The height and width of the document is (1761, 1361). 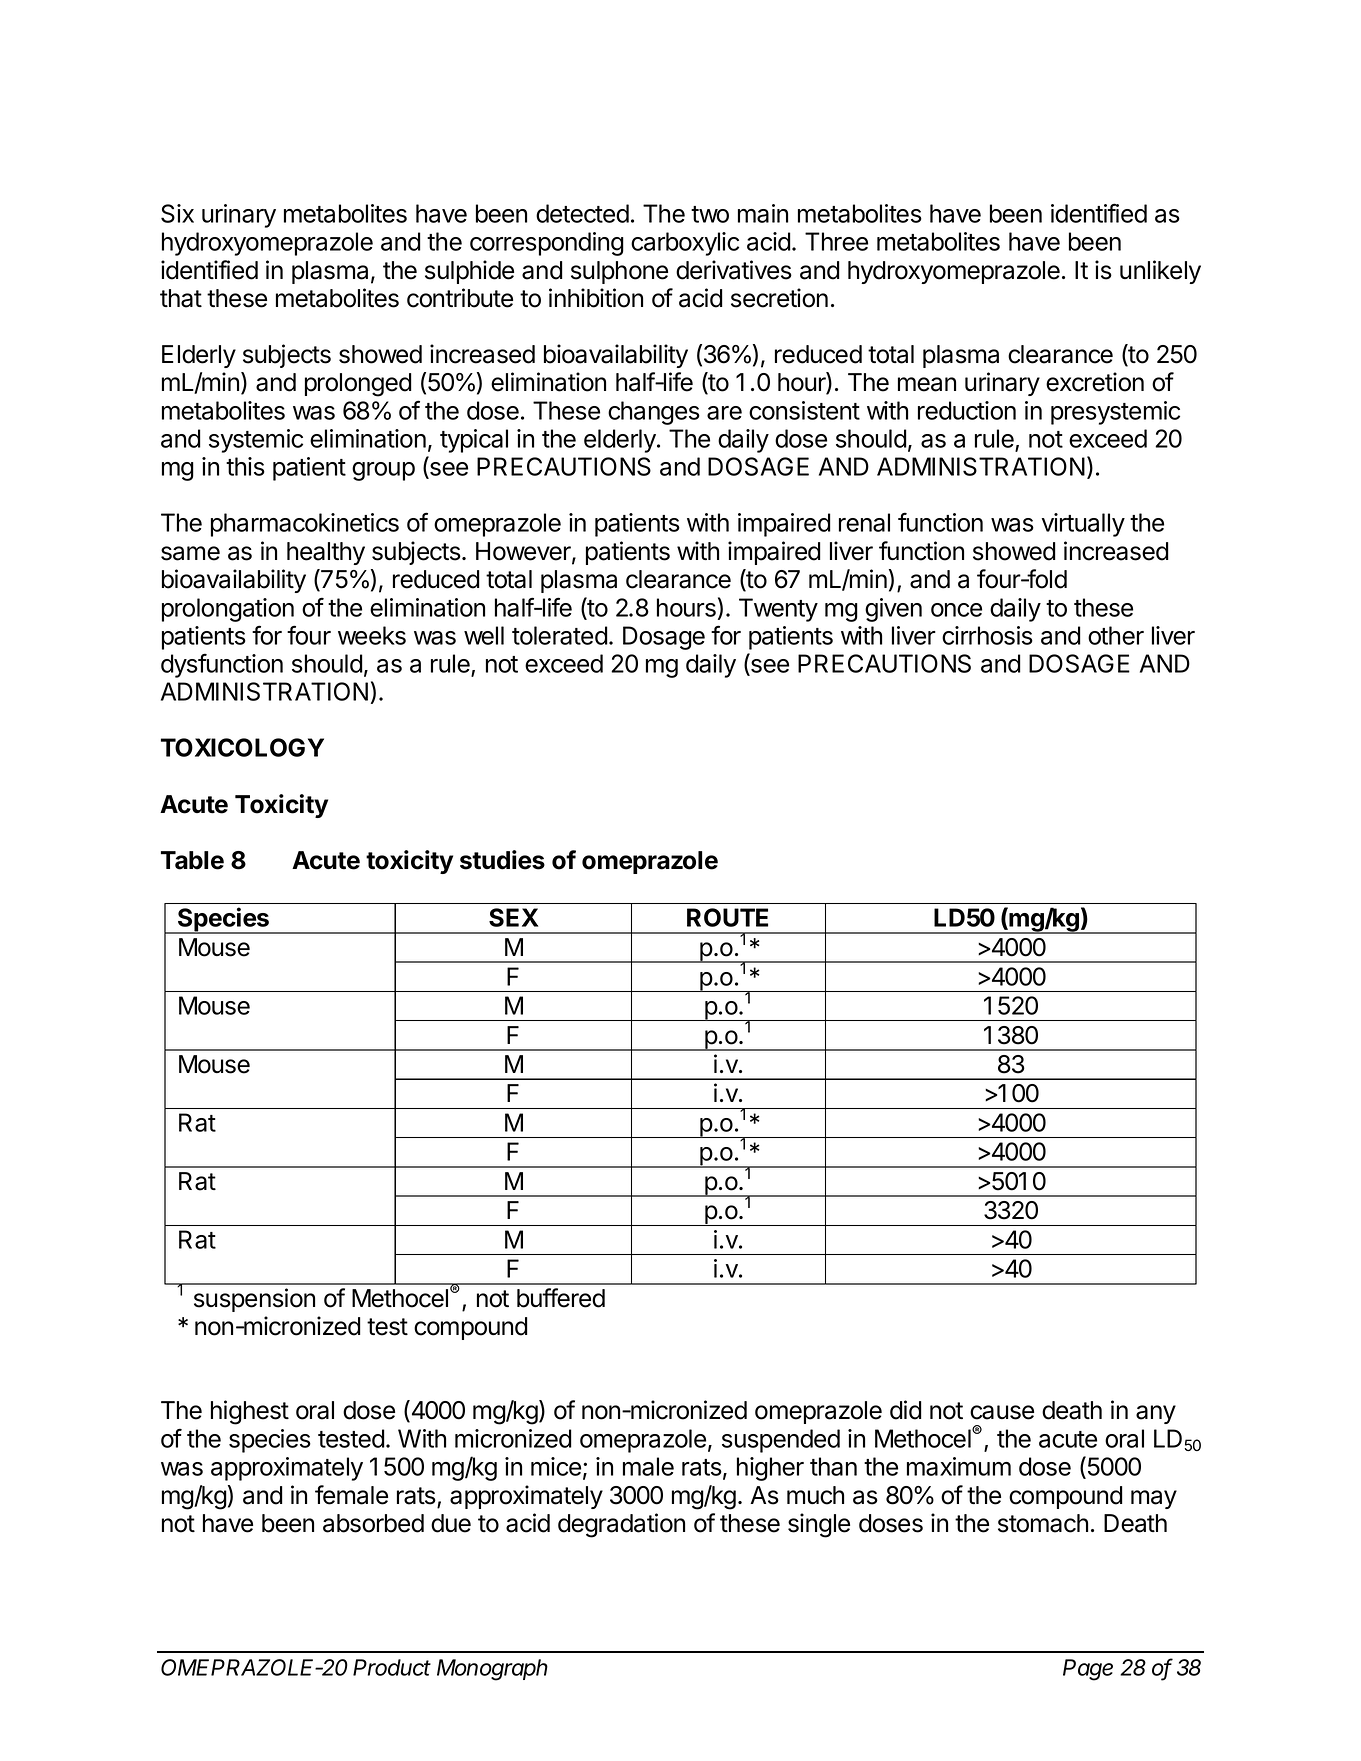 I want to click on carboxylic, so click(x=685, y=244).
